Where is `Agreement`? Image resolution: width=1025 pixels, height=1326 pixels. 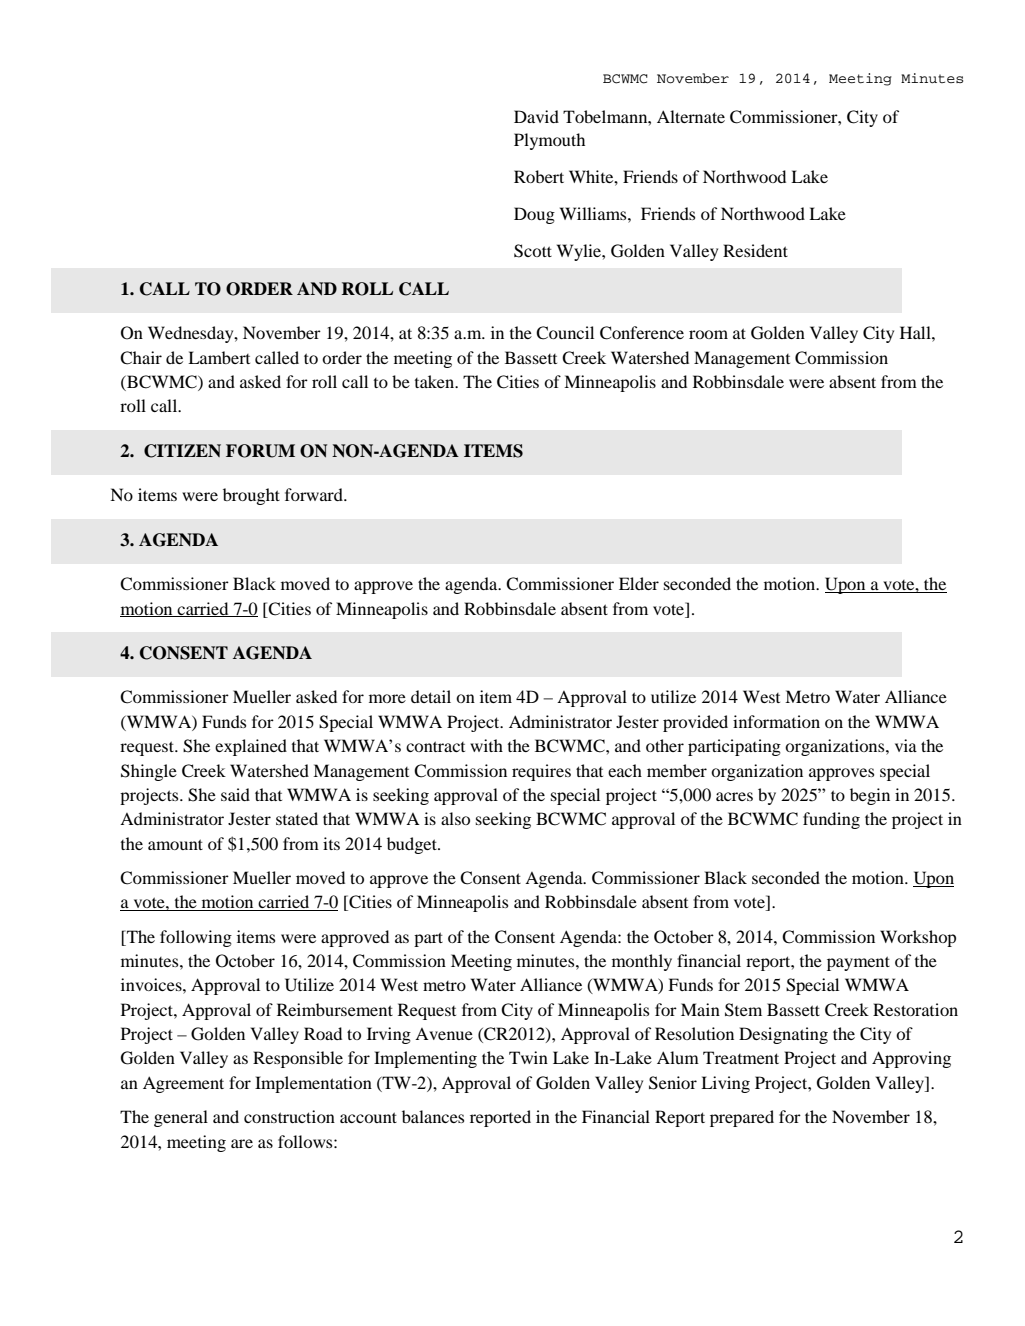 Agreement is located at coordinates (183, 1084).
